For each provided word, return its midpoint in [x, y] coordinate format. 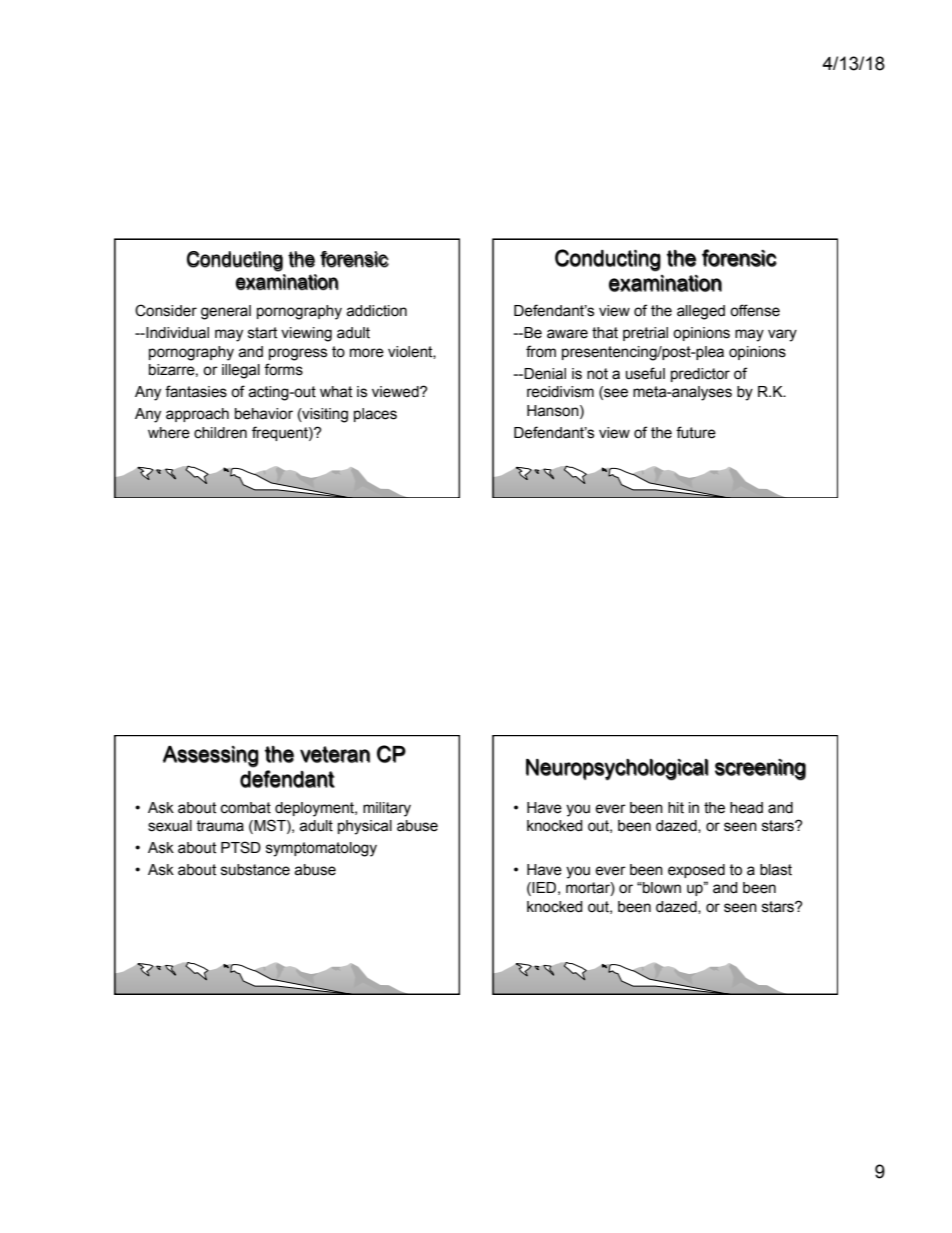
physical [365, 827]
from [541, 351]
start [262, 333]
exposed [696, 871]
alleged [701, 312]
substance [255, 870]
